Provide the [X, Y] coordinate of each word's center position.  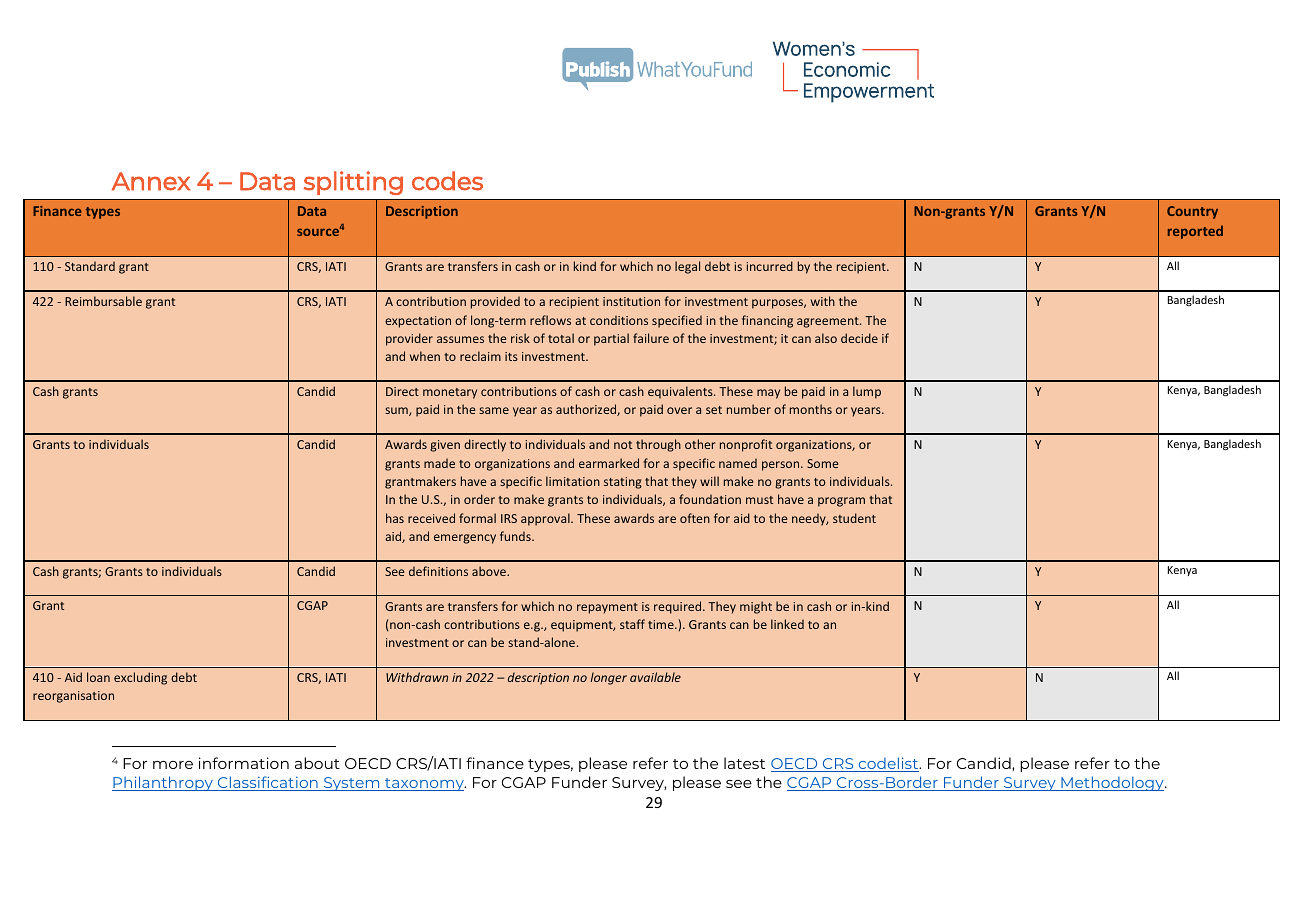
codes [447, 181]
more [173, 765]
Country [1192, 212]
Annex [151, 181]
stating [623, 483]
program [841, 502]
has [395, 518]
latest [744, 763]
